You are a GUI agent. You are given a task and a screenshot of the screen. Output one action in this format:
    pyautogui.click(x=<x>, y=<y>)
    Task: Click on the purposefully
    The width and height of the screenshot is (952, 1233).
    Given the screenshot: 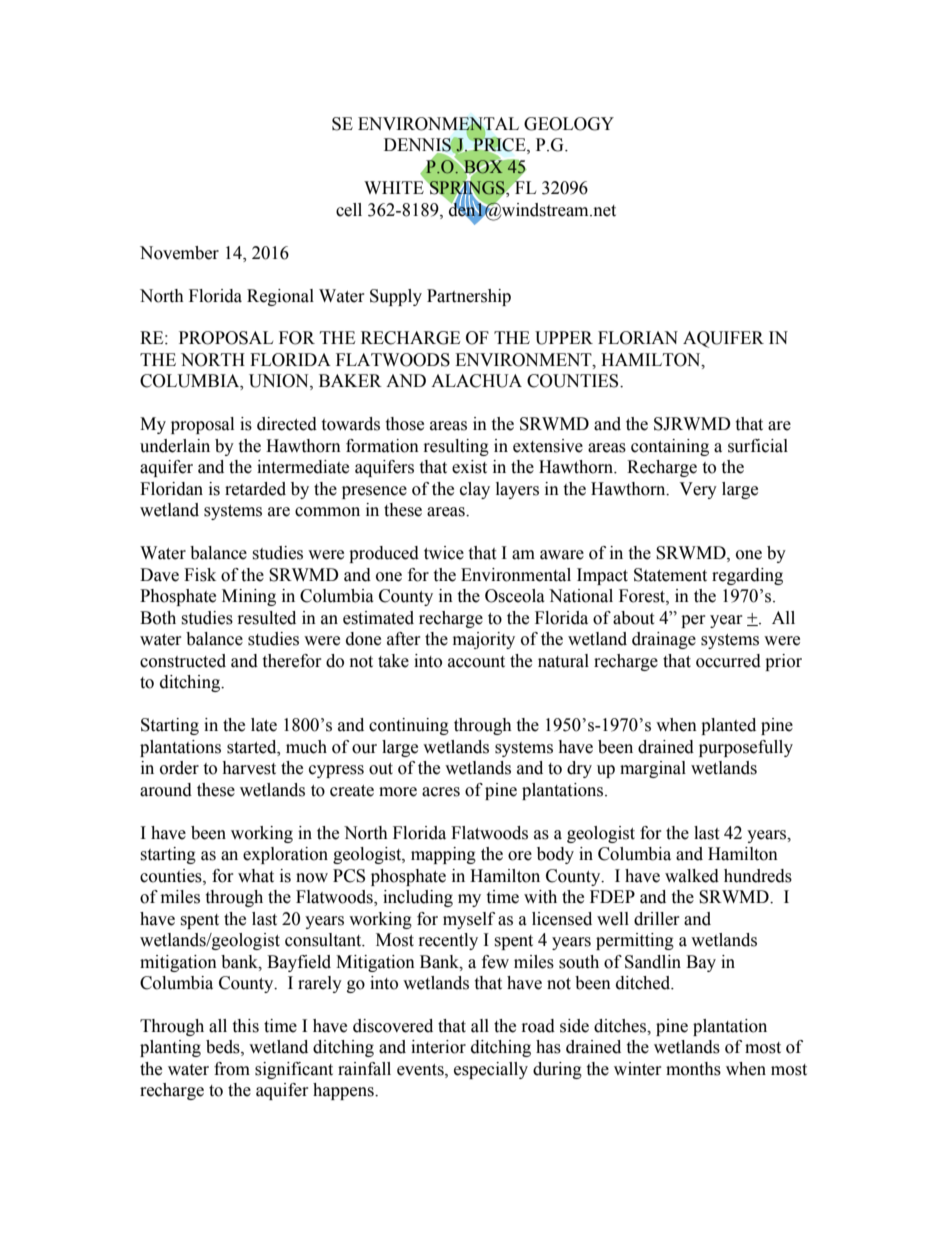 What is the action you would take?
    pyautogui.click(x=746, y=748)
